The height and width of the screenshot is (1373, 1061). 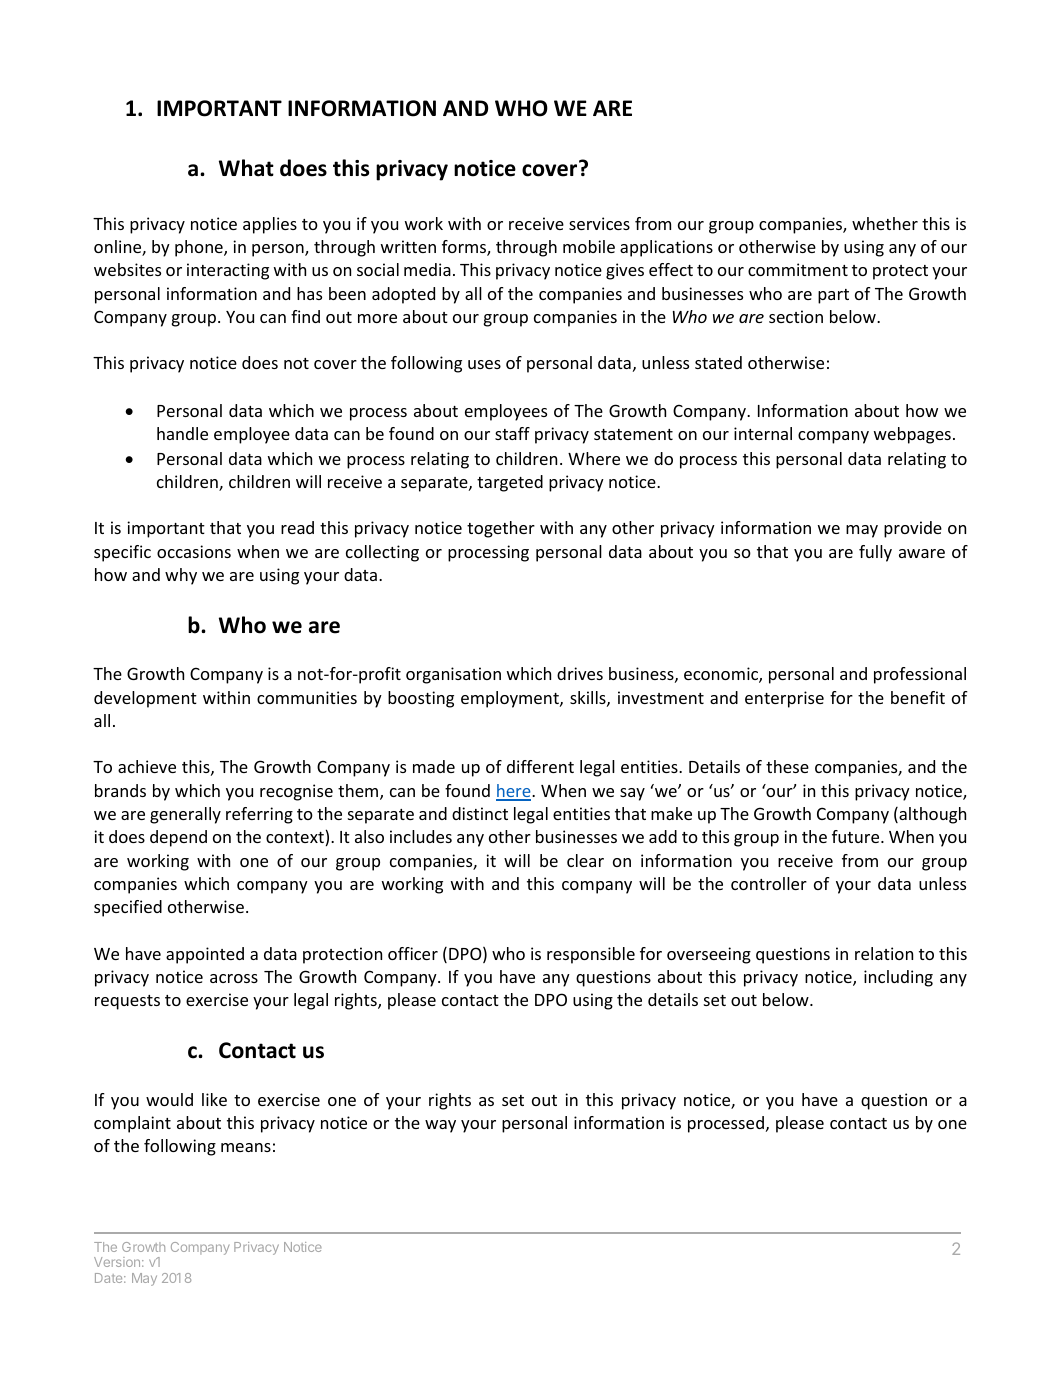 I want to click on What, so click(x=246, y=168).
